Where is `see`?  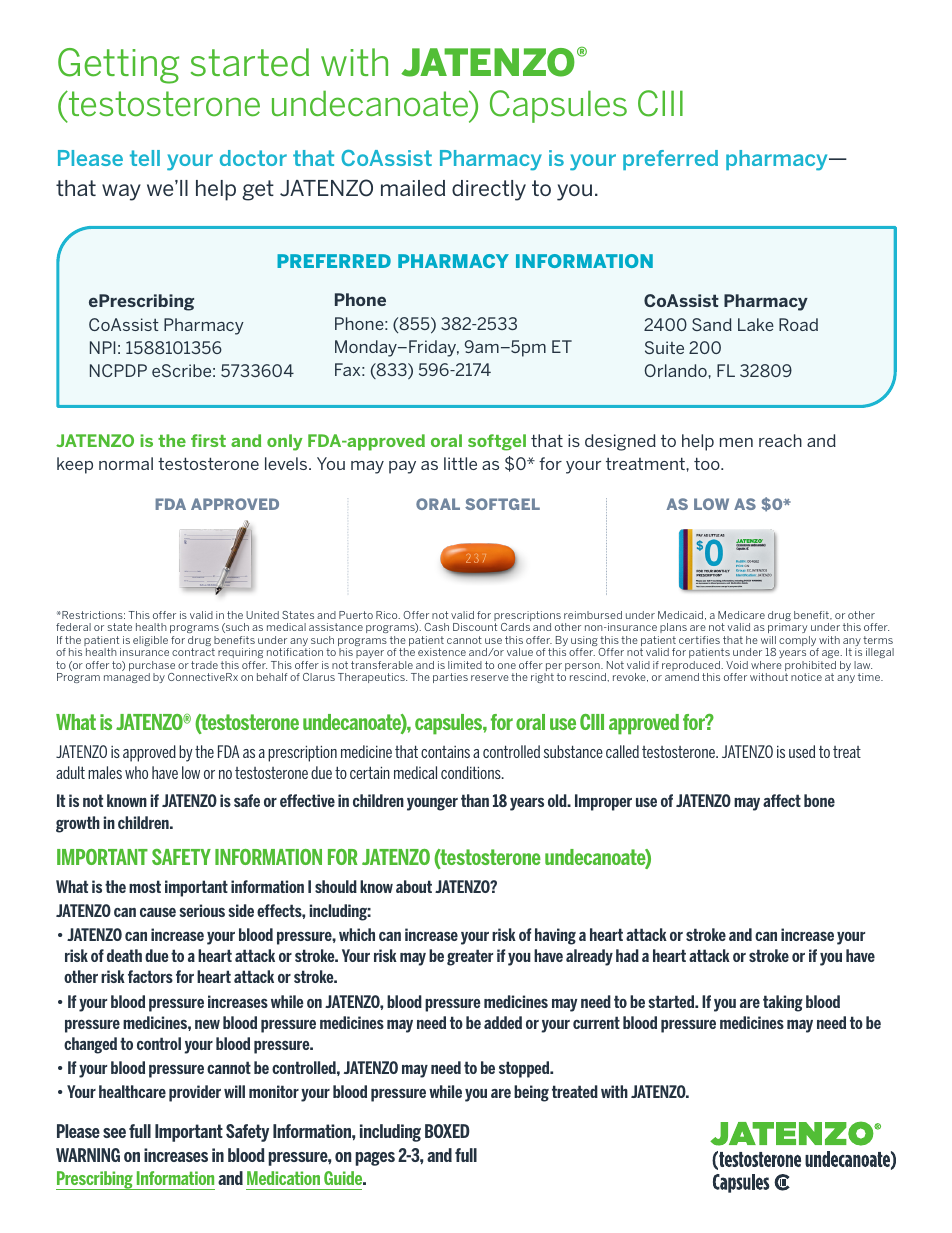 see is located at coordinates (114, 1133).
